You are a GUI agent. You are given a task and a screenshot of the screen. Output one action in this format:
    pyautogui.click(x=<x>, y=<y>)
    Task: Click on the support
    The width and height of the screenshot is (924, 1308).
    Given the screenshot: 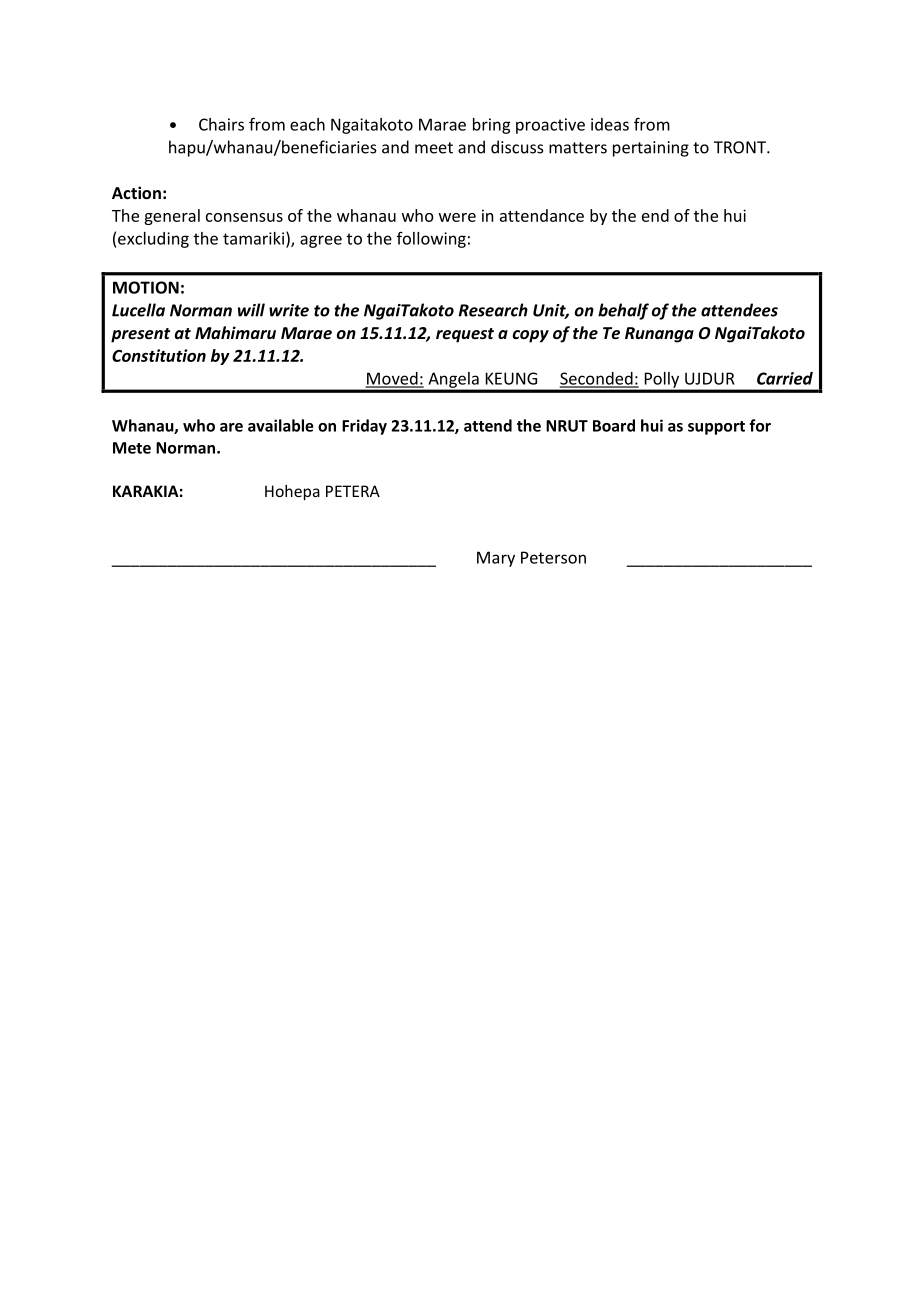 What is the action you would take?
    pyautogui.click(x=716, y=428)
